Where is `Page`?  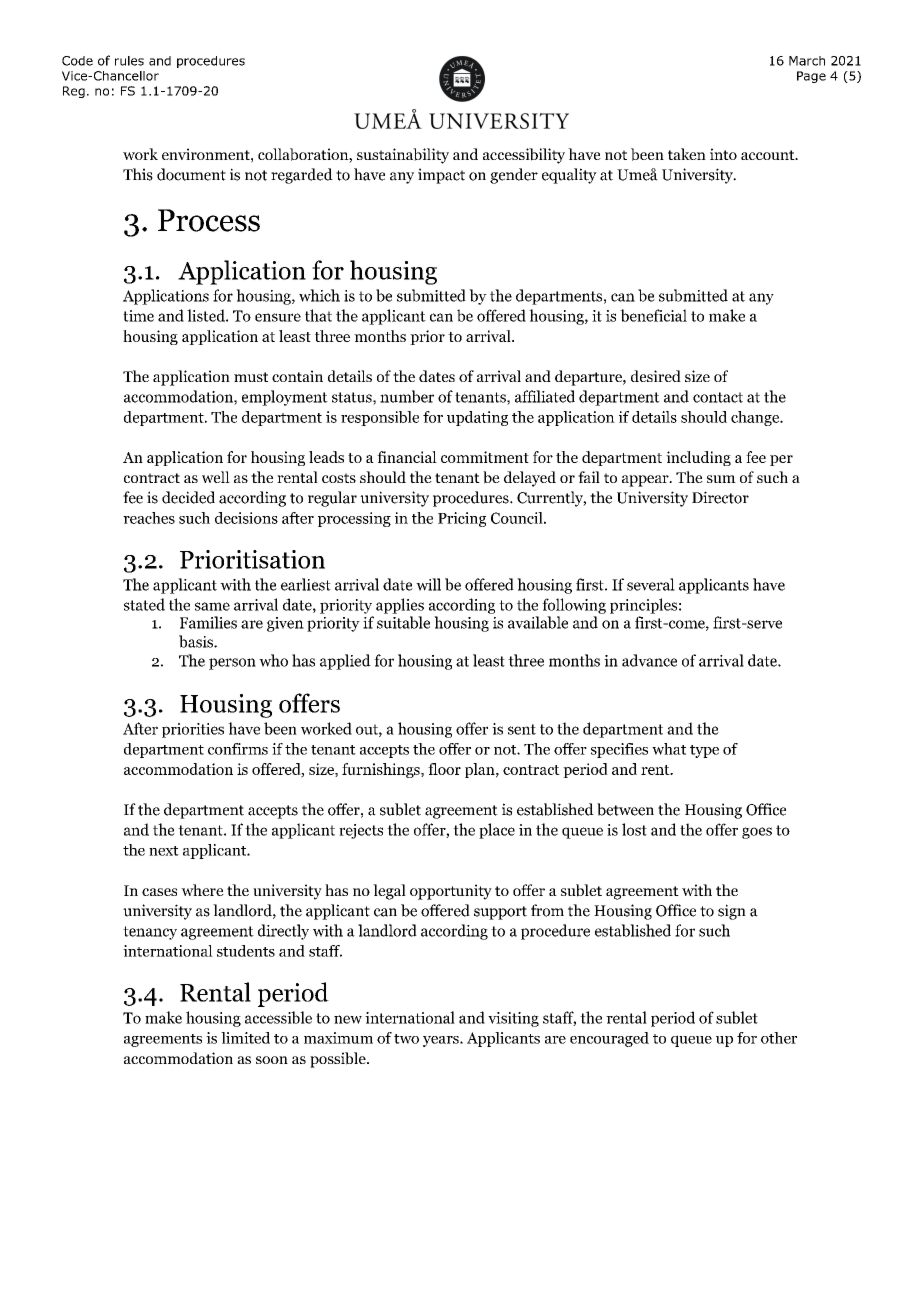 Page is located at coordinates (811, 77).
